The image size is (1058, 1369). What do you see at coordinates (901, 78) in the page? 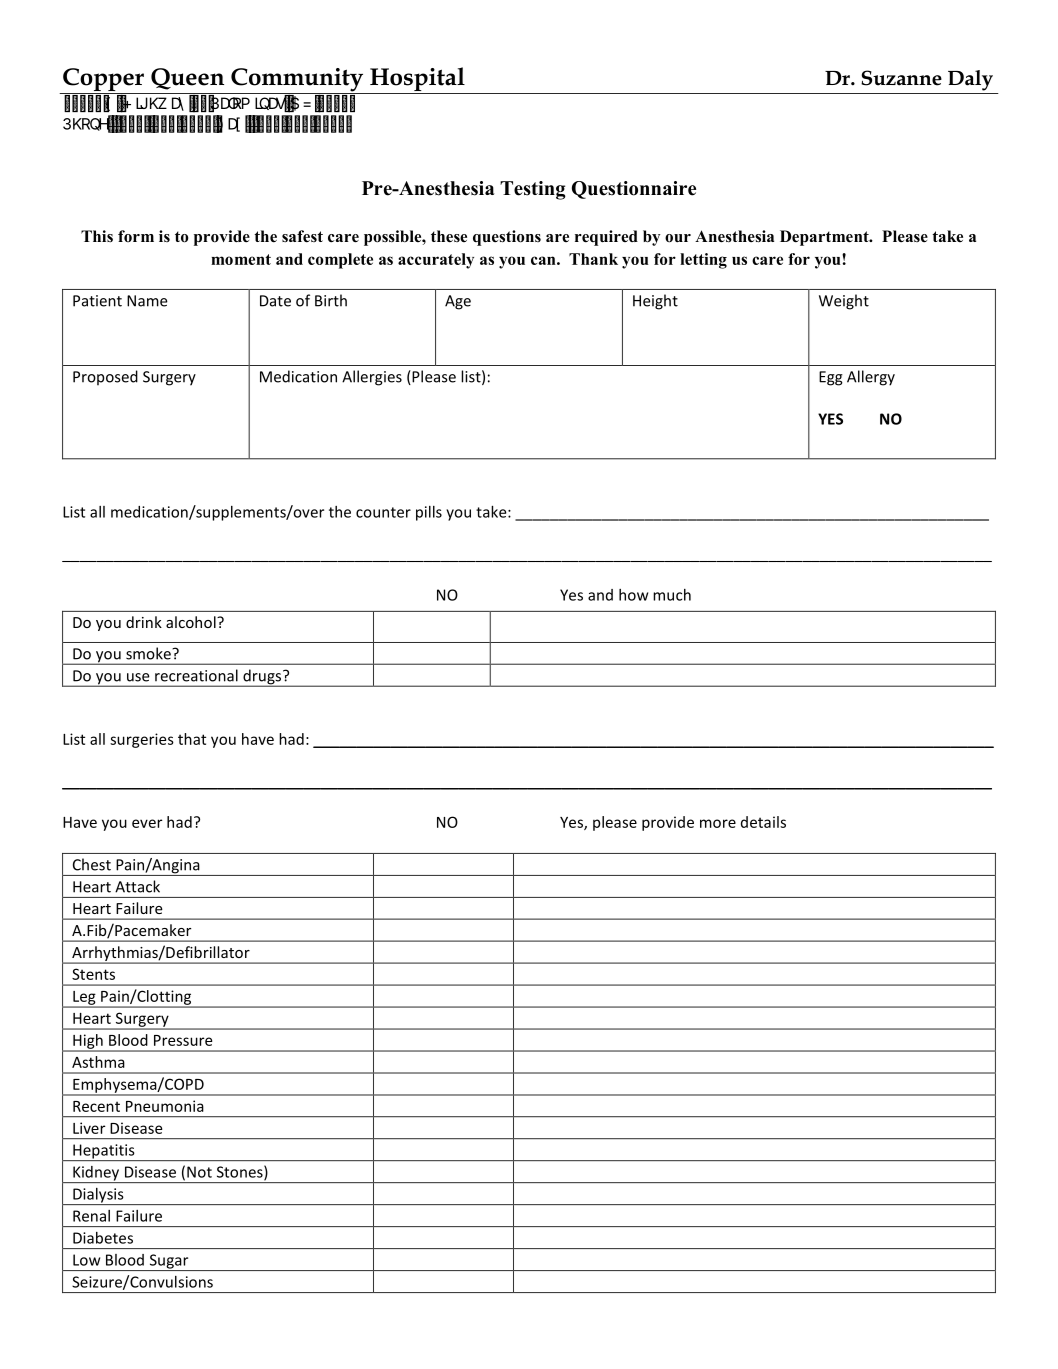
I see `Suzanne` at bounding box center [901, 78].
